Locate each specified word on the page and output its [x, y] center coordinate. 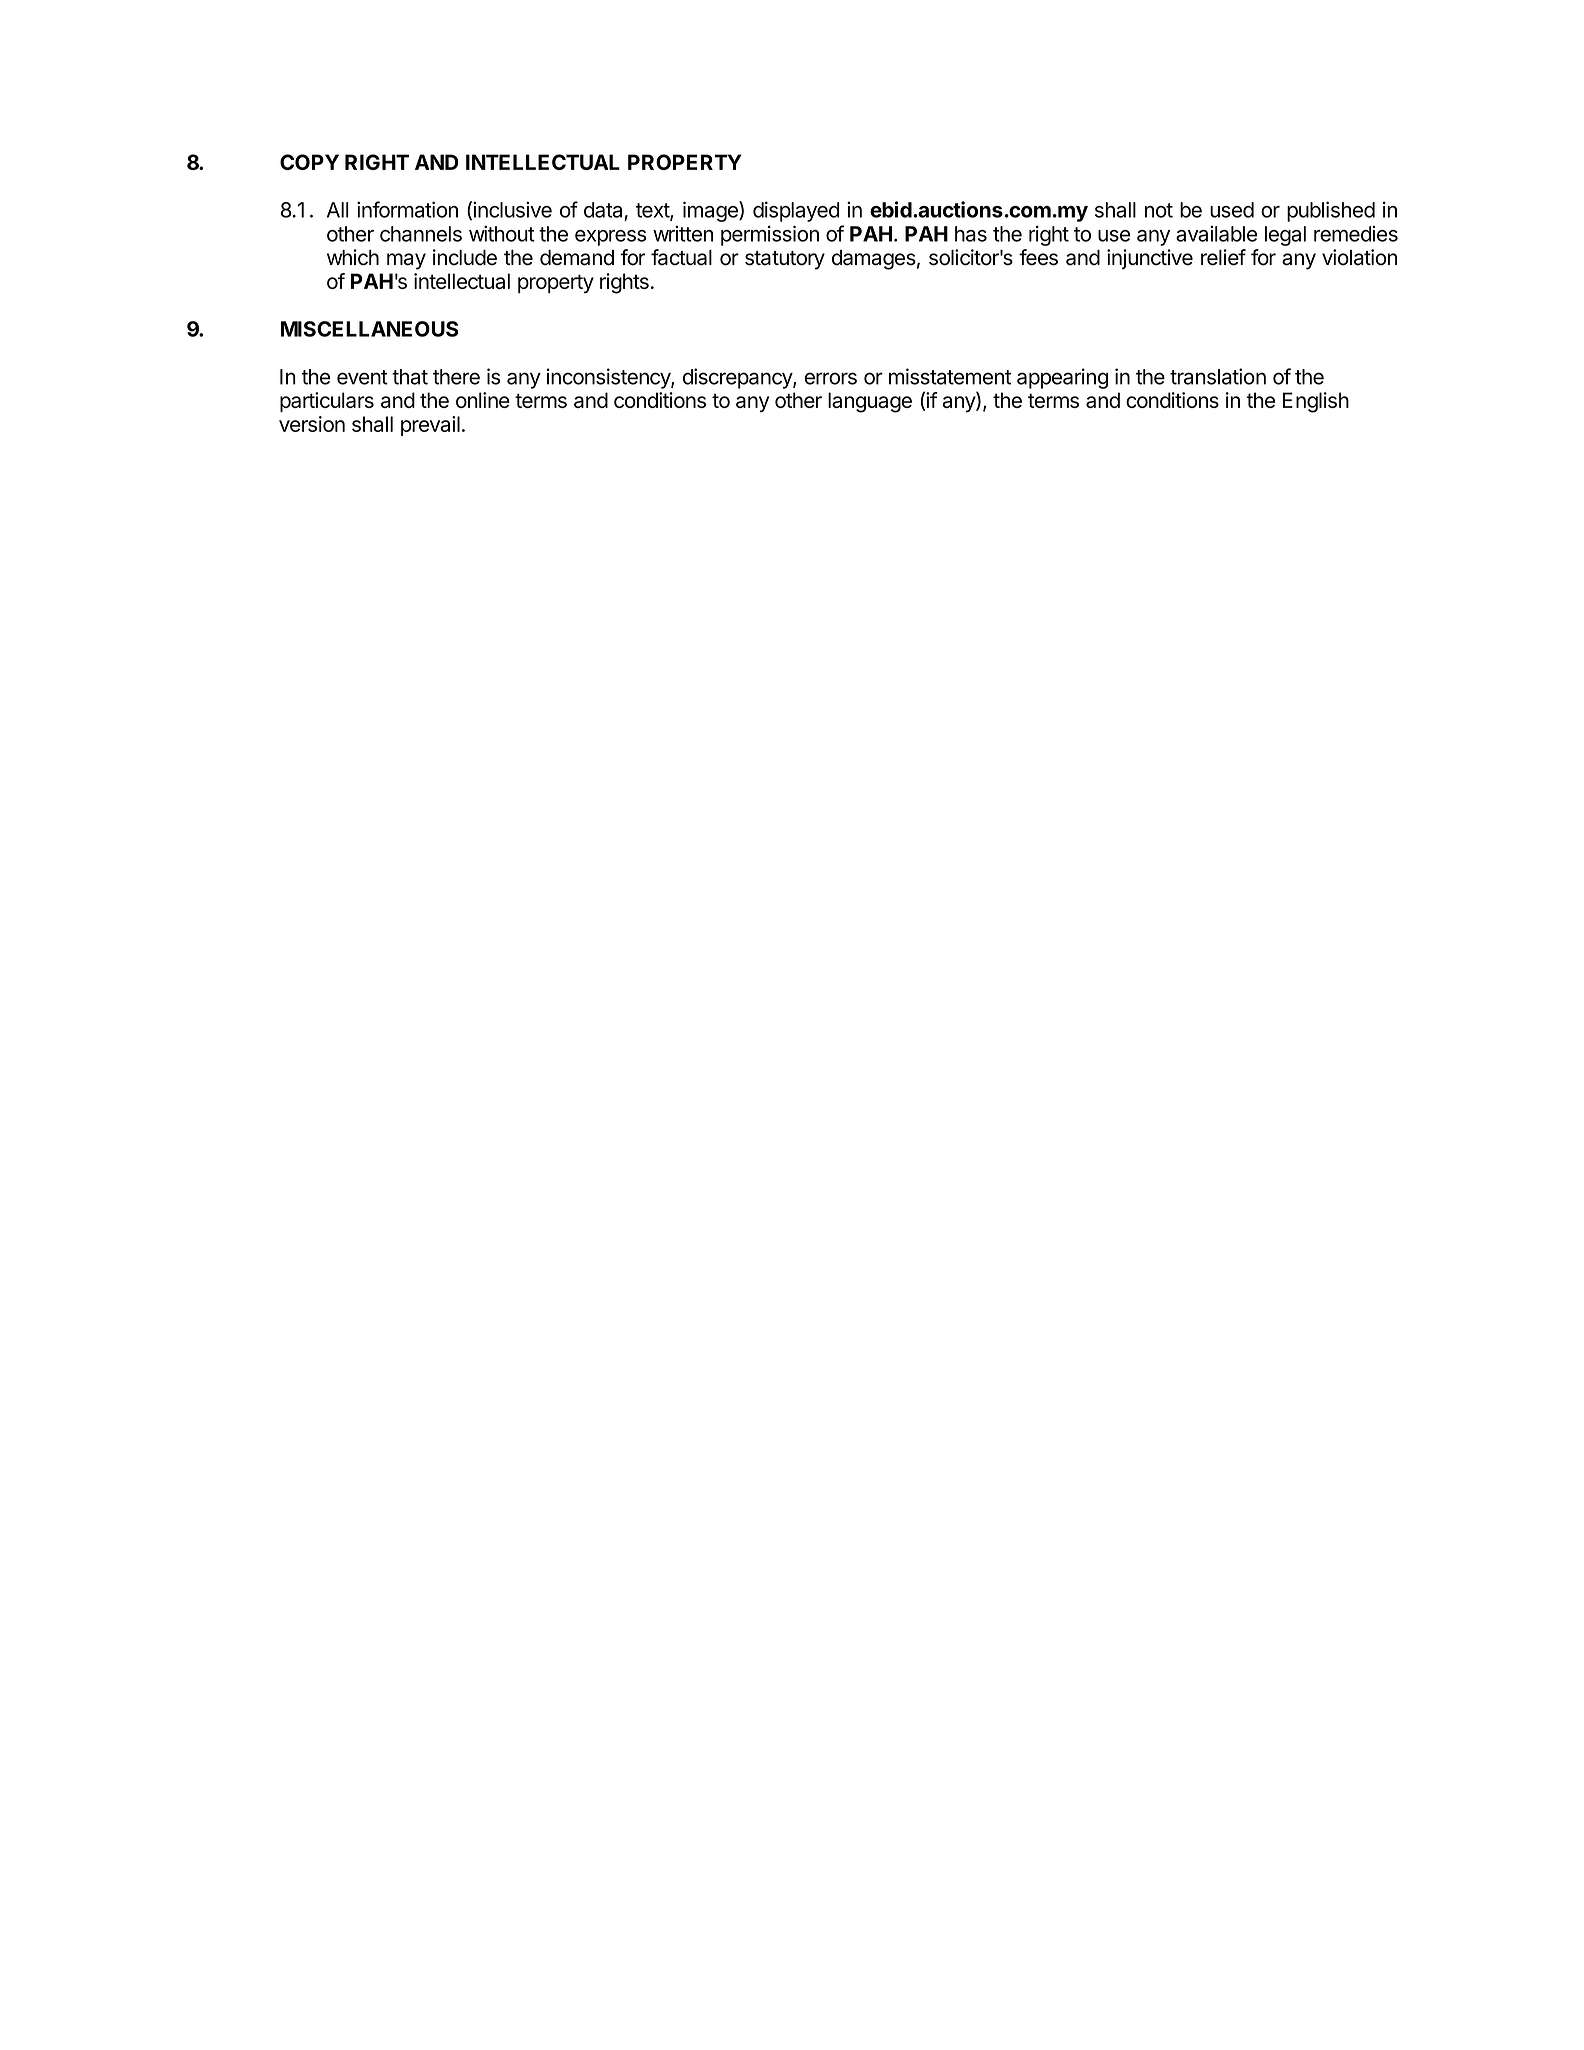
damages [874, 260]
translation [1218, 376]
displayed [796, 211]
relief [1223, 257]
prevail [430, 426]
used [1232, 210]
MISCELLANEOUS [369, 329]
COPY [309, 162]
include [465, 257]
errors [830, 378]
